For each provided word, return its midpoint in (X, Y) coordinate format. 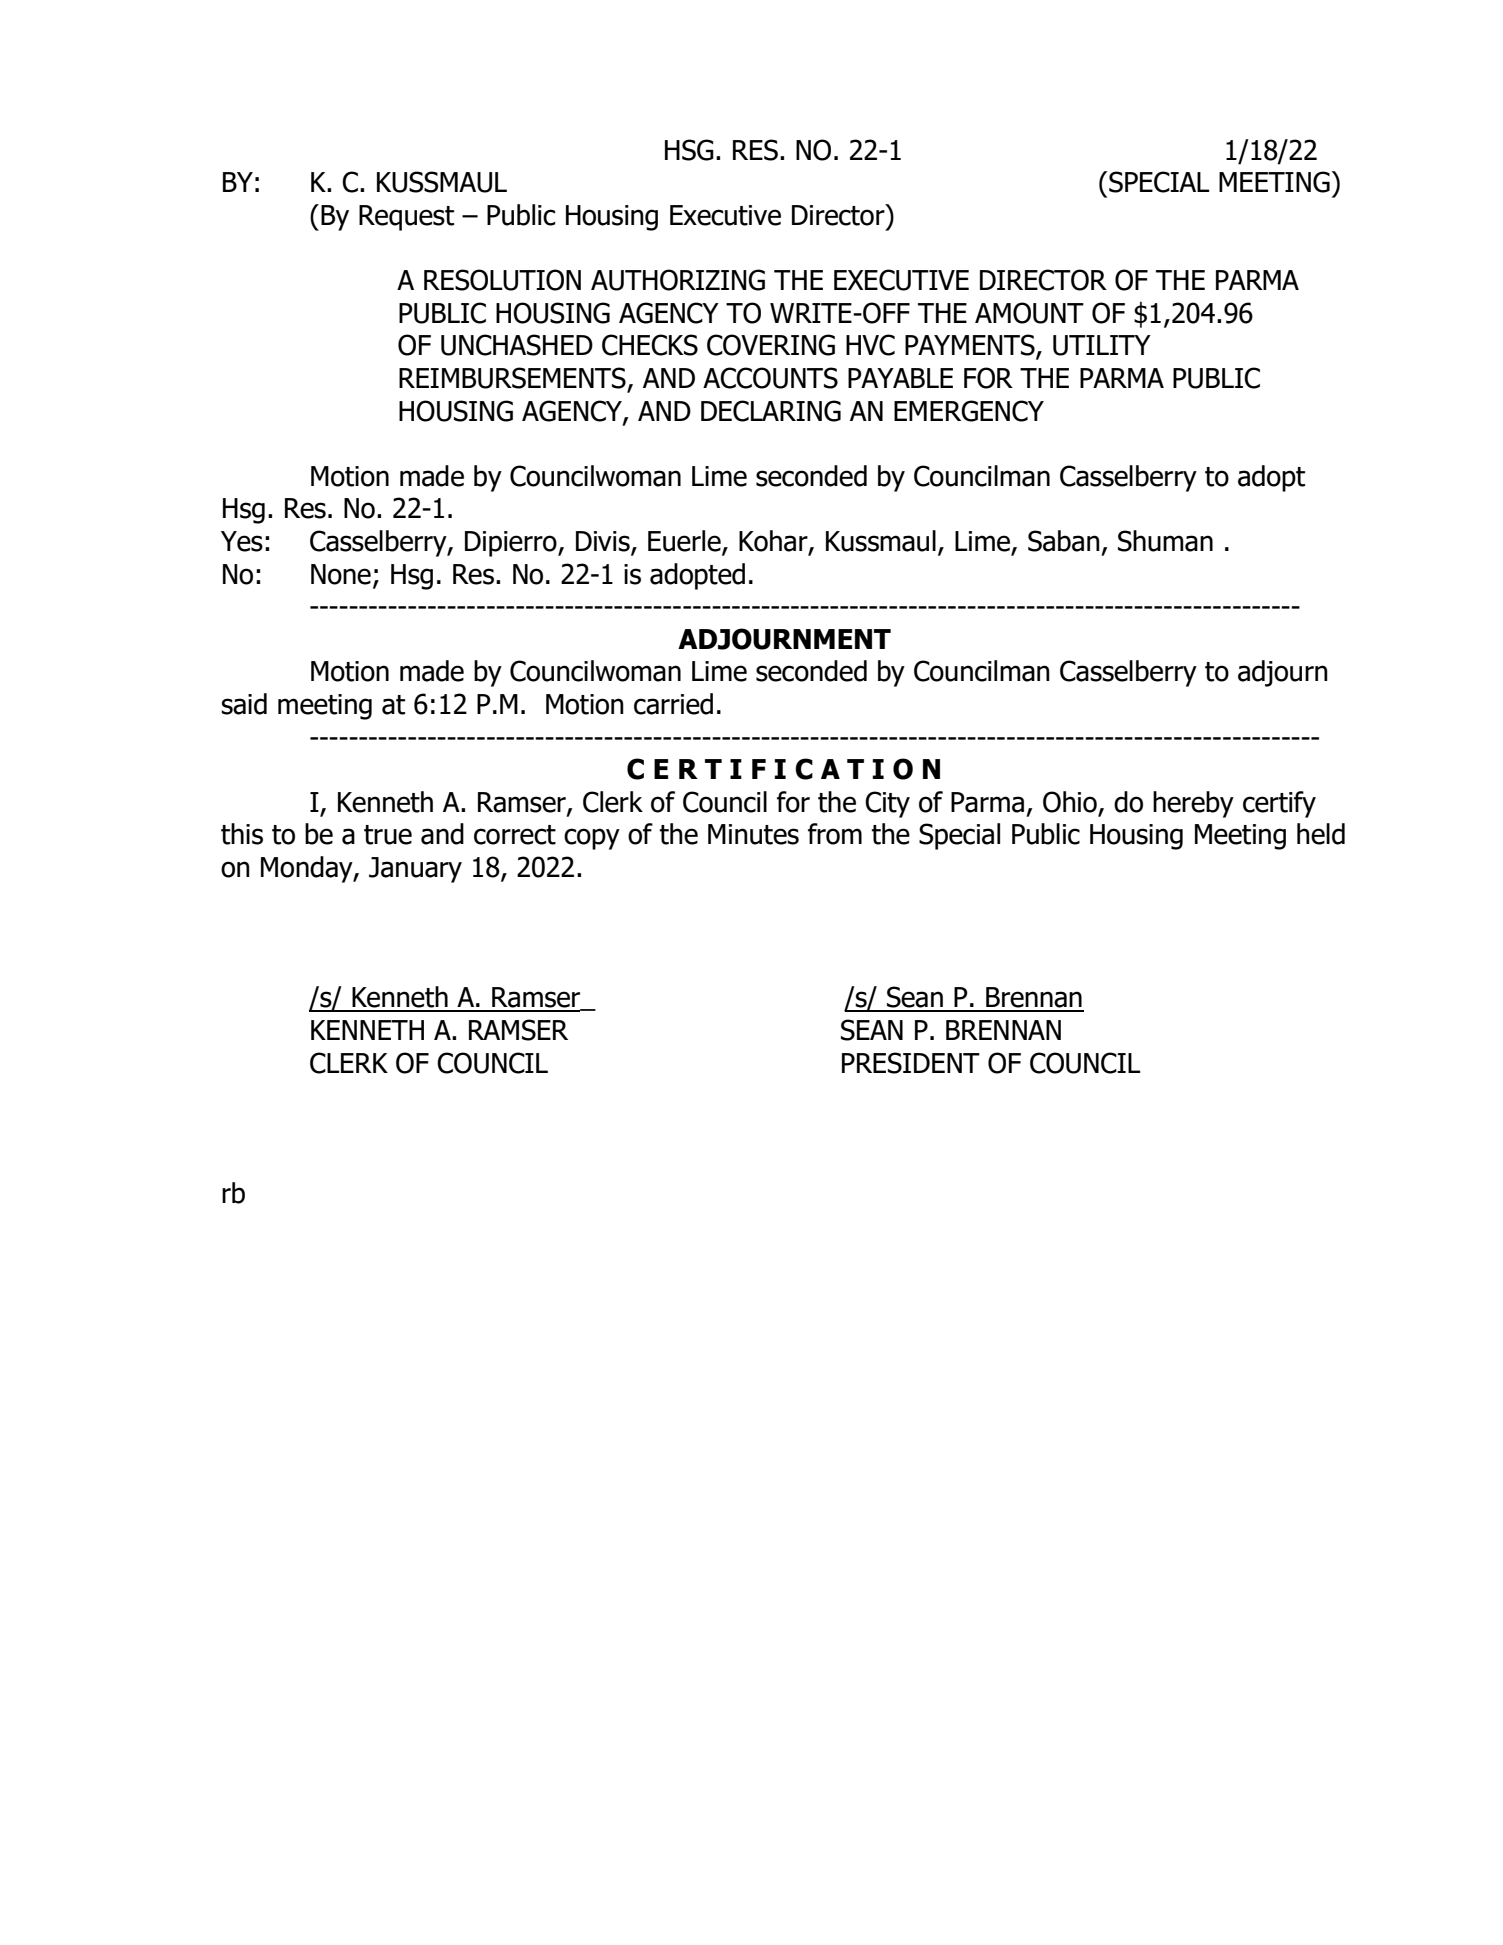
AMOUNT (1029, 313)
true (388, 835)
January (415, 870)
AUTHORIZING (678, 280)
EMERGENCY (969, 411)
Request (406, 218)
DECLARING (771, 411)
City (887, 804)
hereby (1193, 804)
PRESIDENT (911, 1063)
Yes (242, 541)
